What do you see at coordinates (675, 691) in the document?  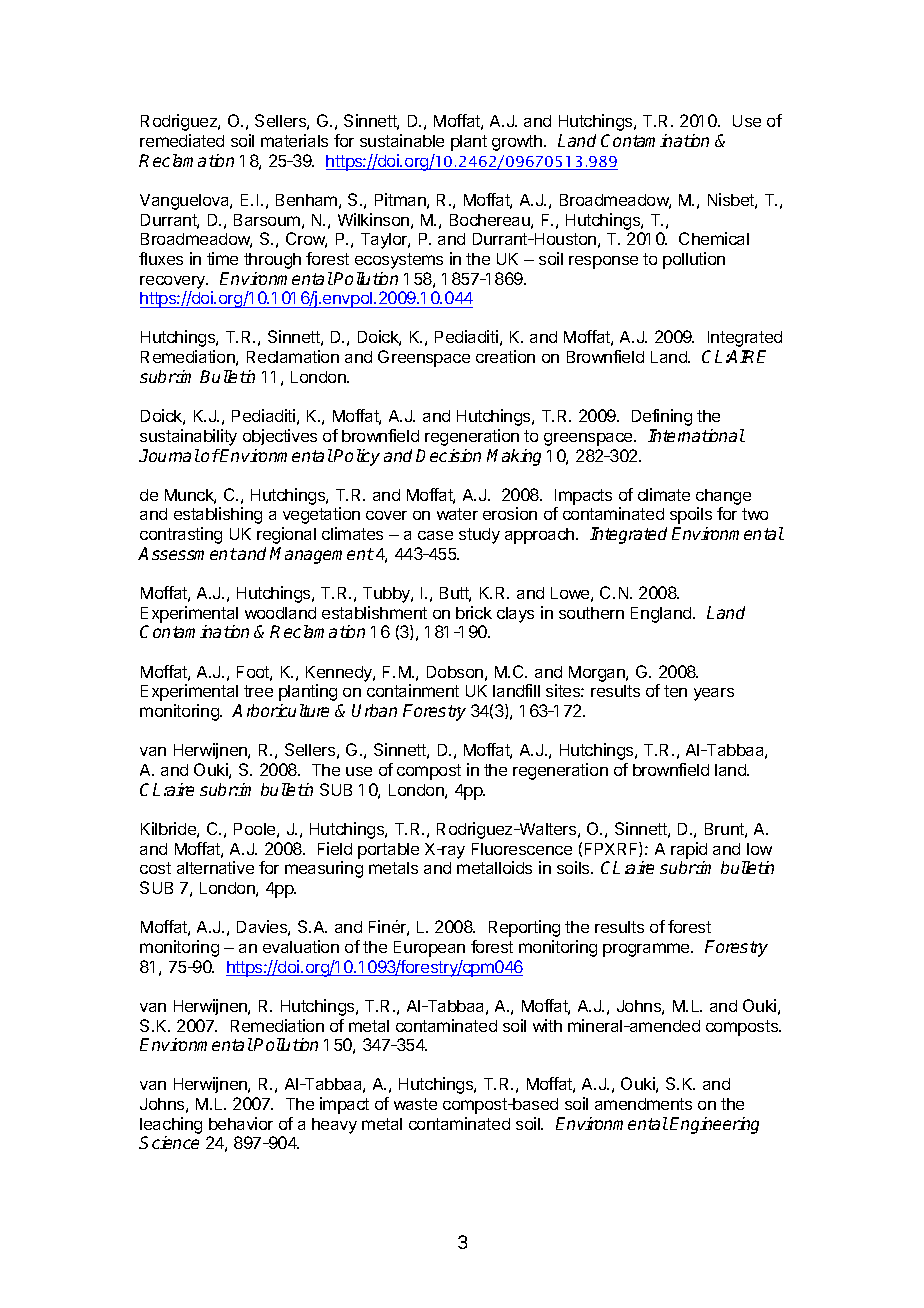 I see `ten` at bounding box center [675, 691].
